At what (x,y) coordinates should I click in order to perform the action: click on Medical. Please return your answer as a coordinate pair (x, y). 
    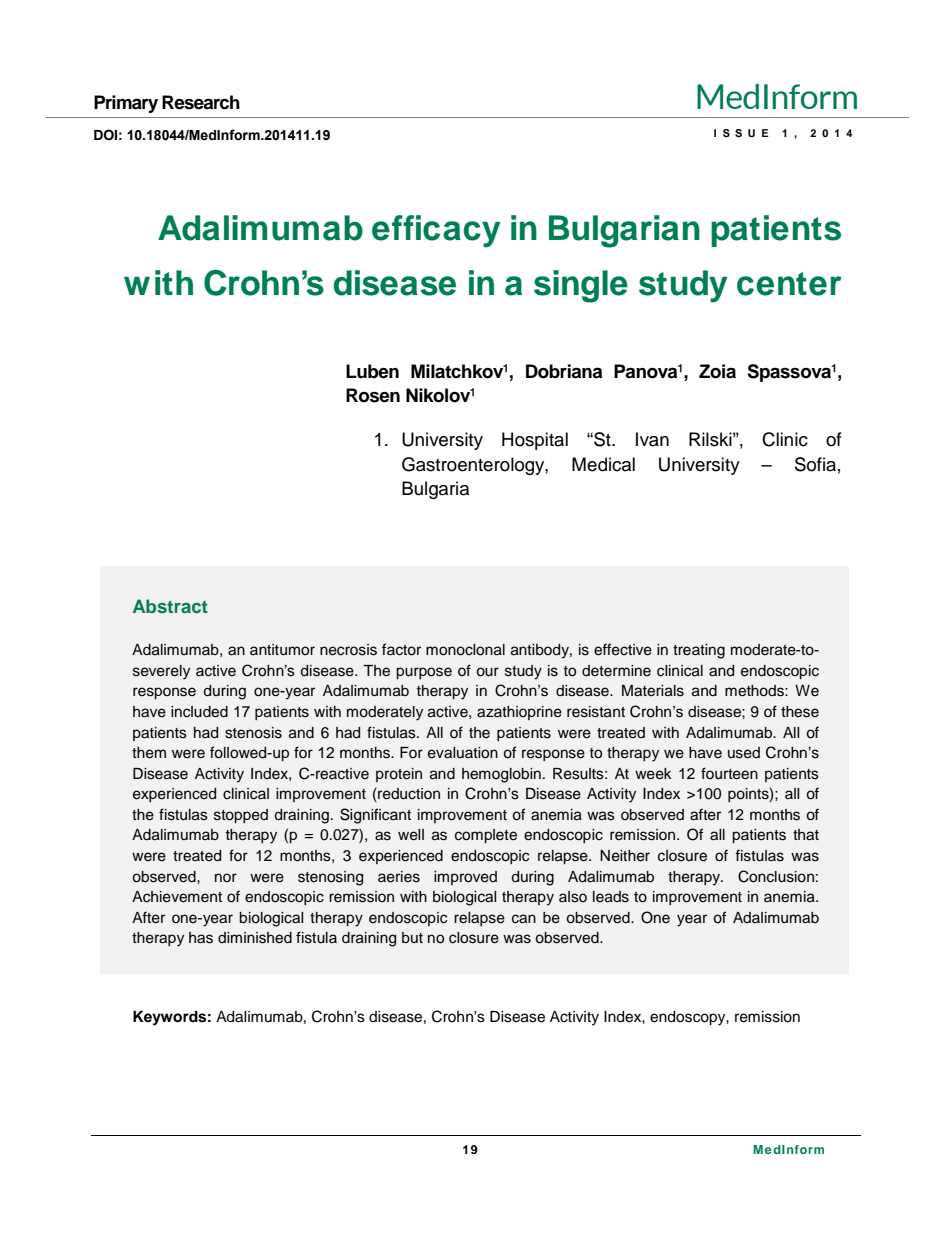
    Looking at the image, I should click on (603, 464).
